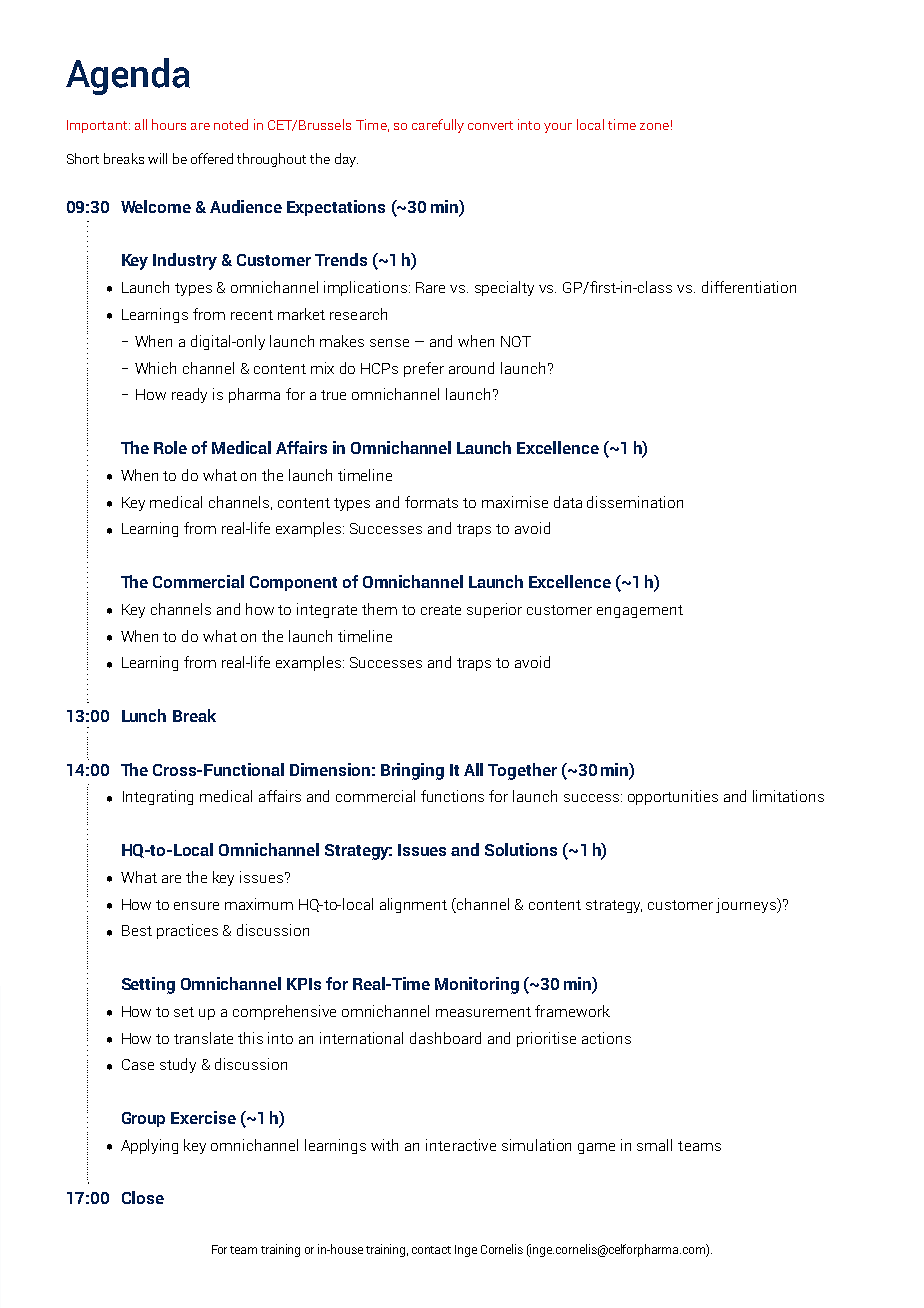  Describe the element at coordinates (441, 610) in the screenshot. I see `create` at that location.
